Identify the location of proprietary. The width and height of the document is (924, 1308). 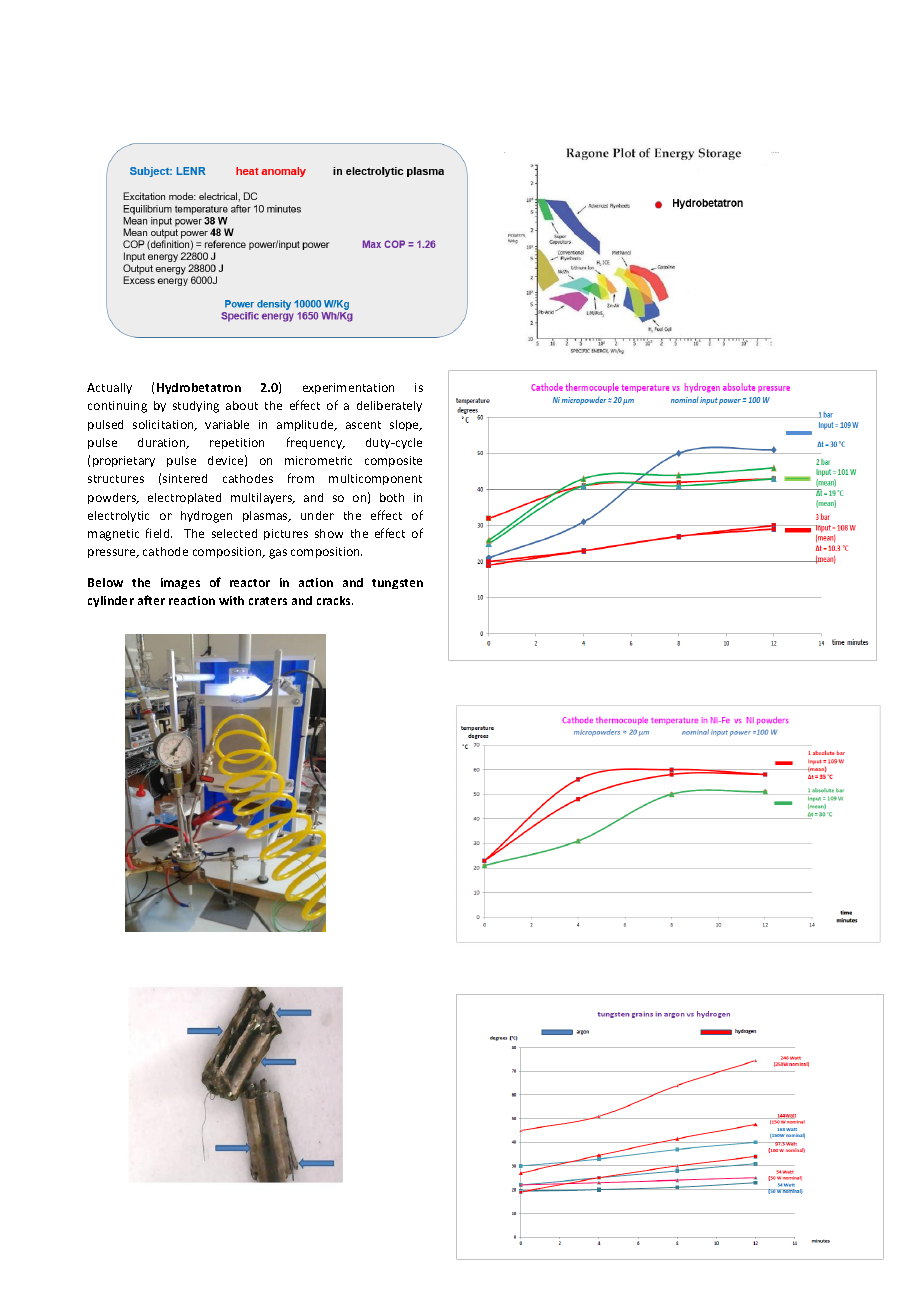
(124, 461).
